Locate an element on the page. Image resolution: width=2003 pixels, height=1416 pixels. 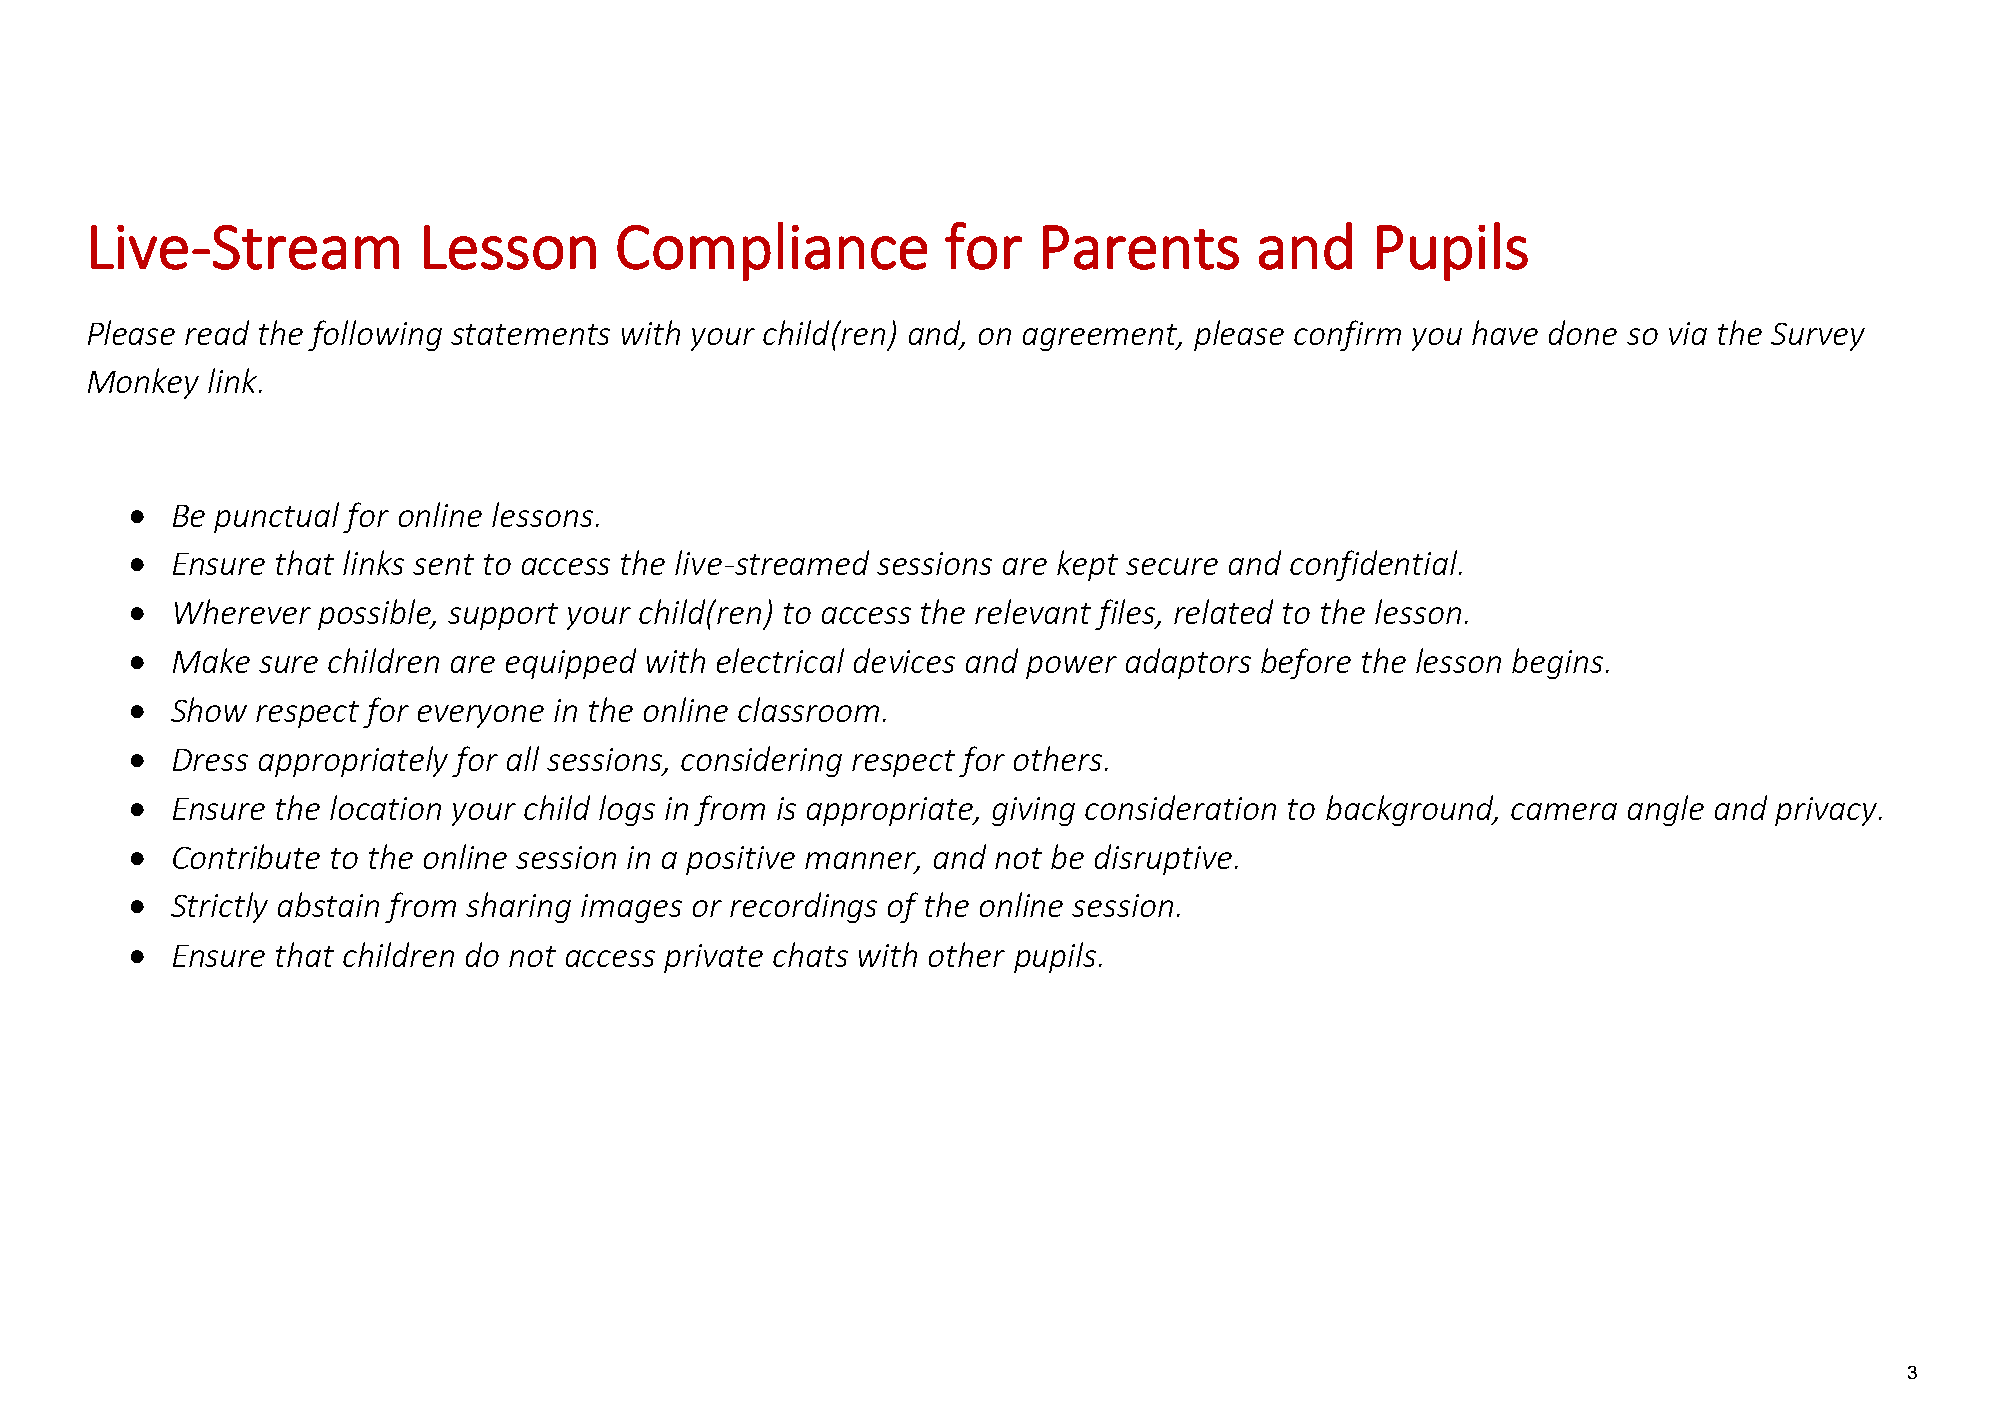
abstain is located at coordinates (328, 904).
